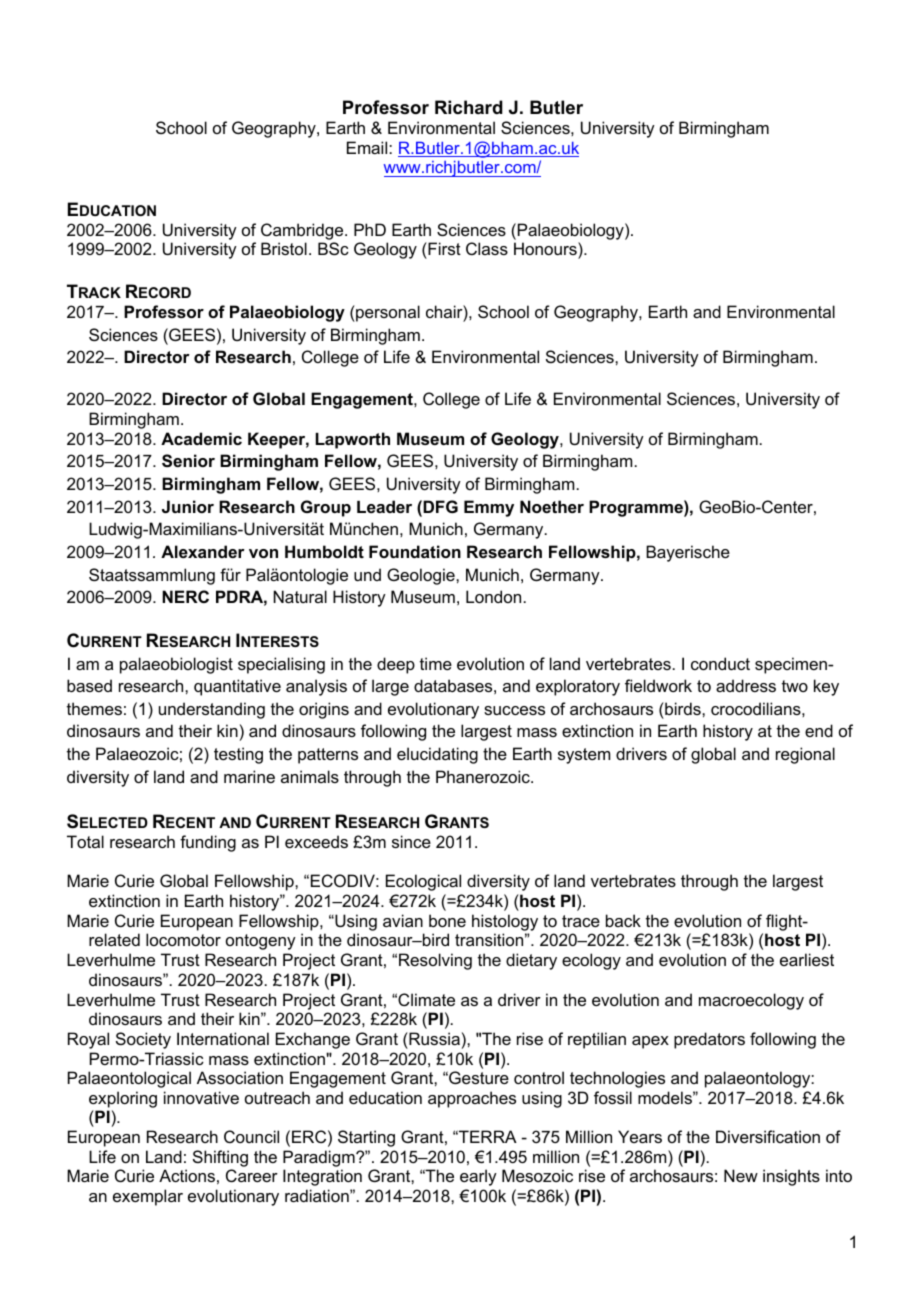 This image has height=1308, width=924. Describe the element at coordinates (469, 107) in the image. I see `Richard` at that location.
